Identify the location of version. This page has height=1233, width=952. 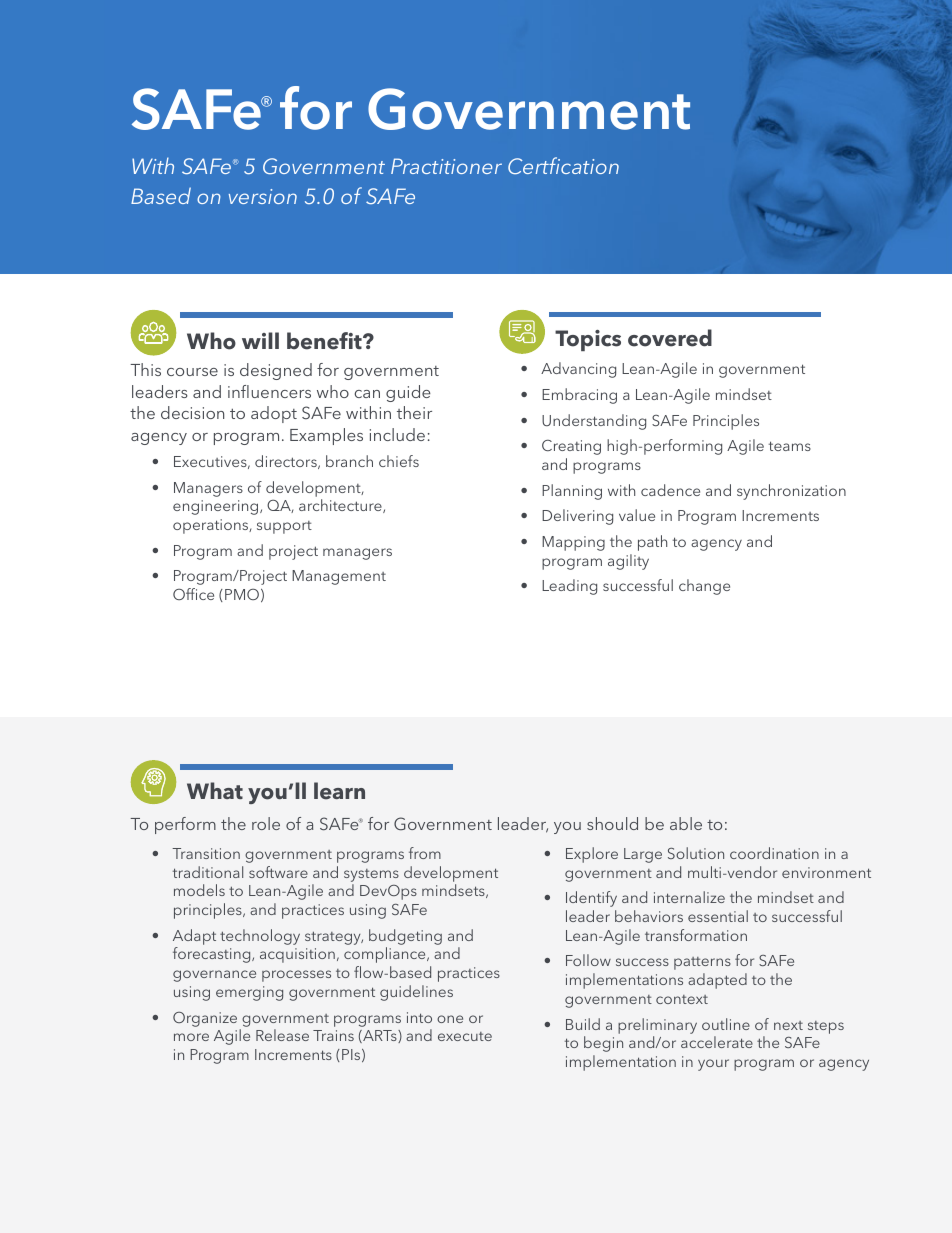
(263, 196).
